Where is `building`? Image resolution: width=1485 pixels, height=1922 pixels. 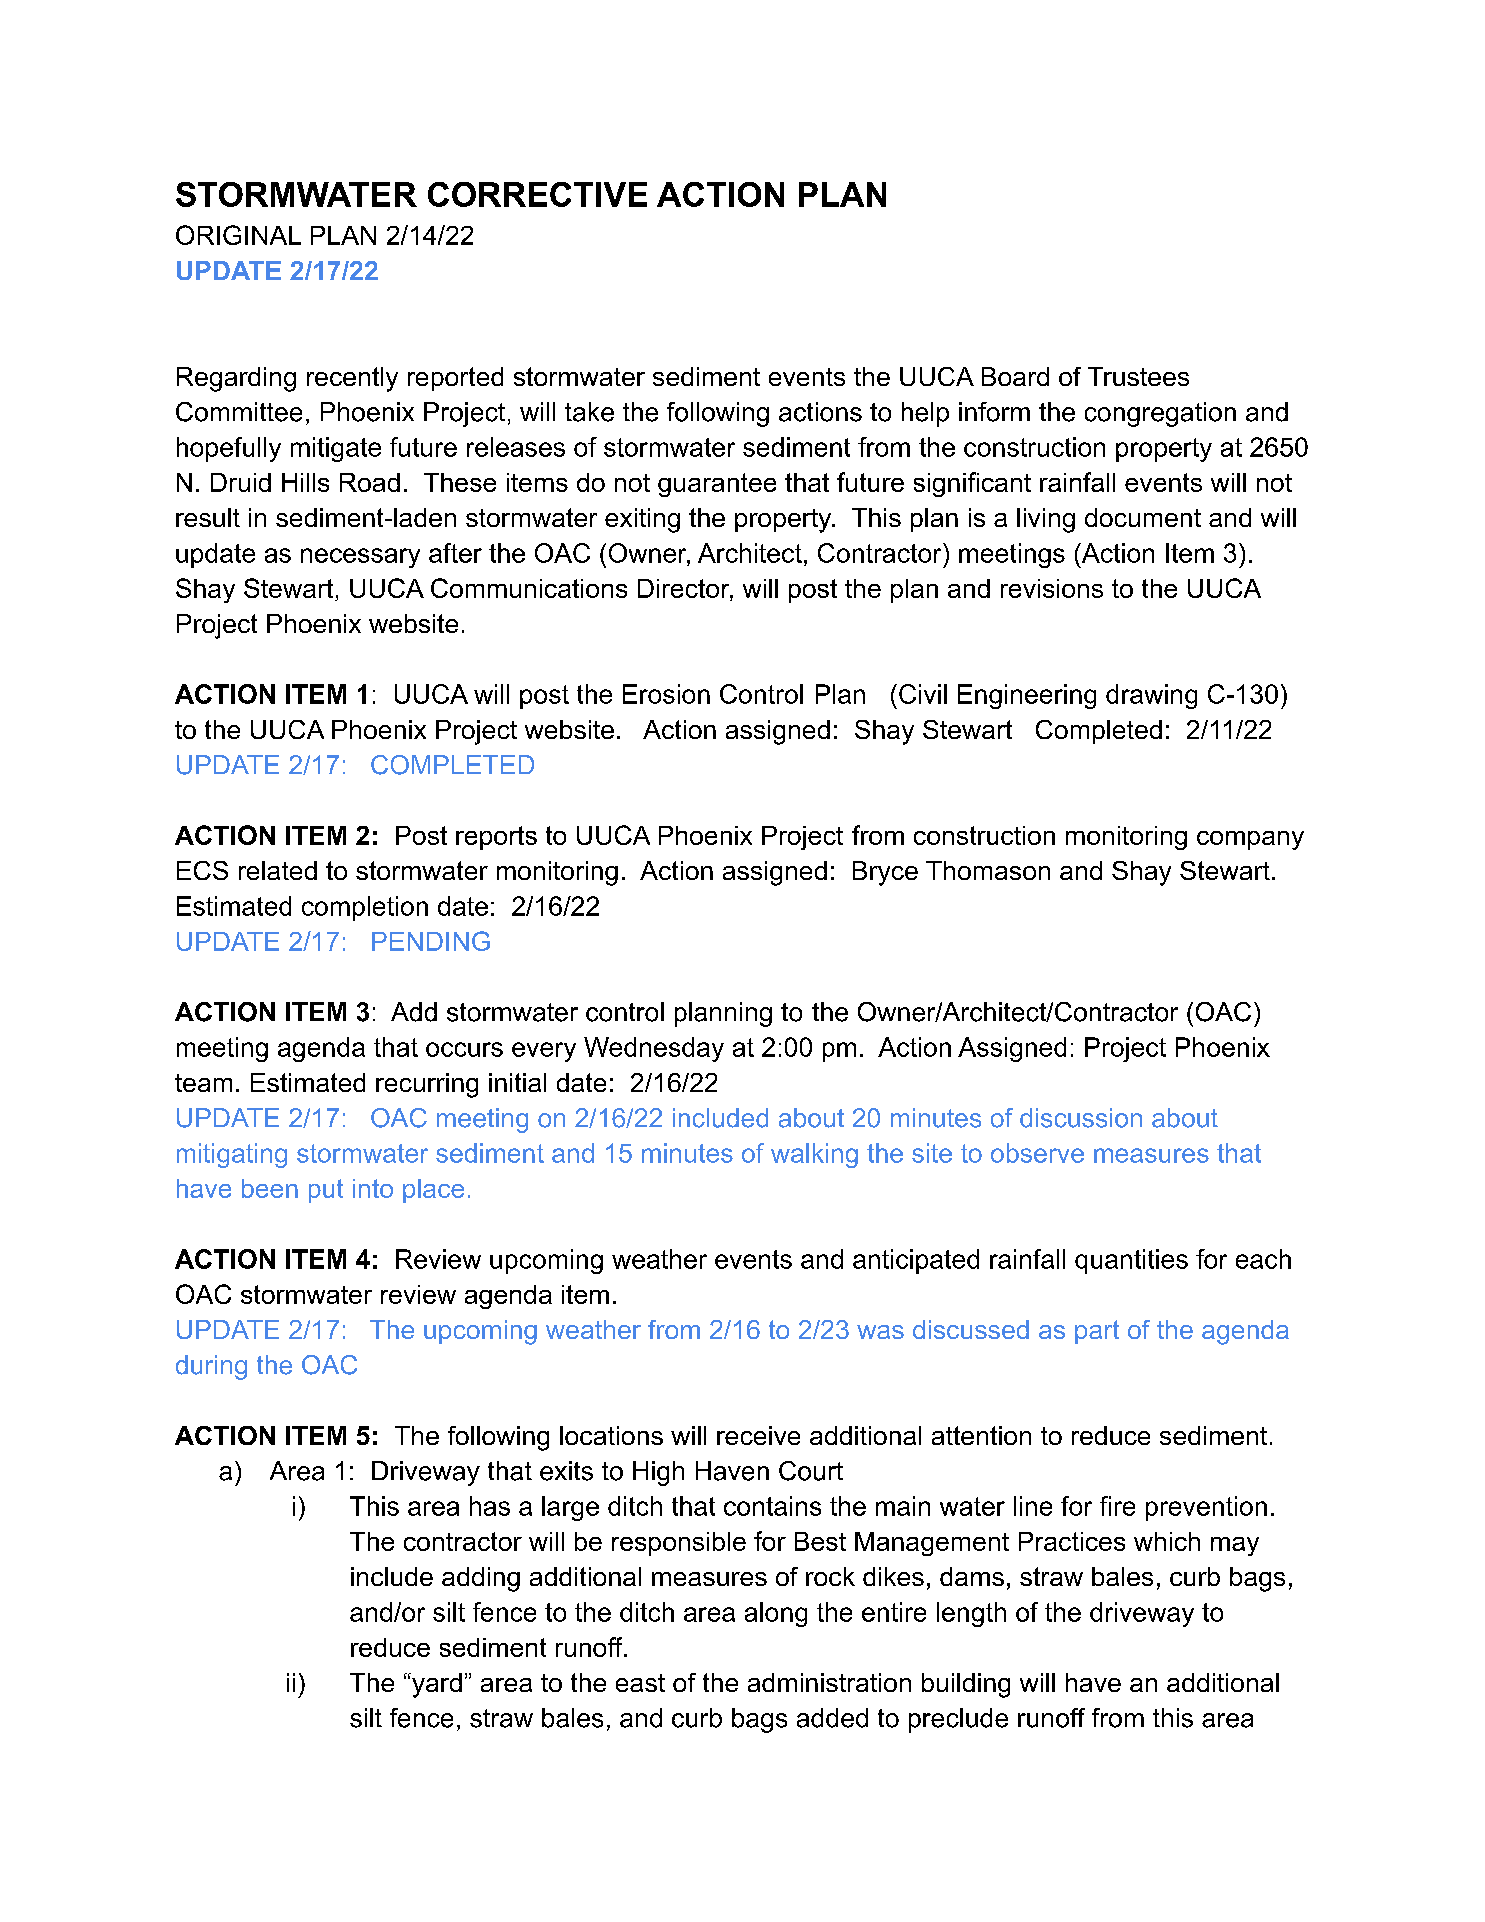 building is located at coordinates (966, 1685).
